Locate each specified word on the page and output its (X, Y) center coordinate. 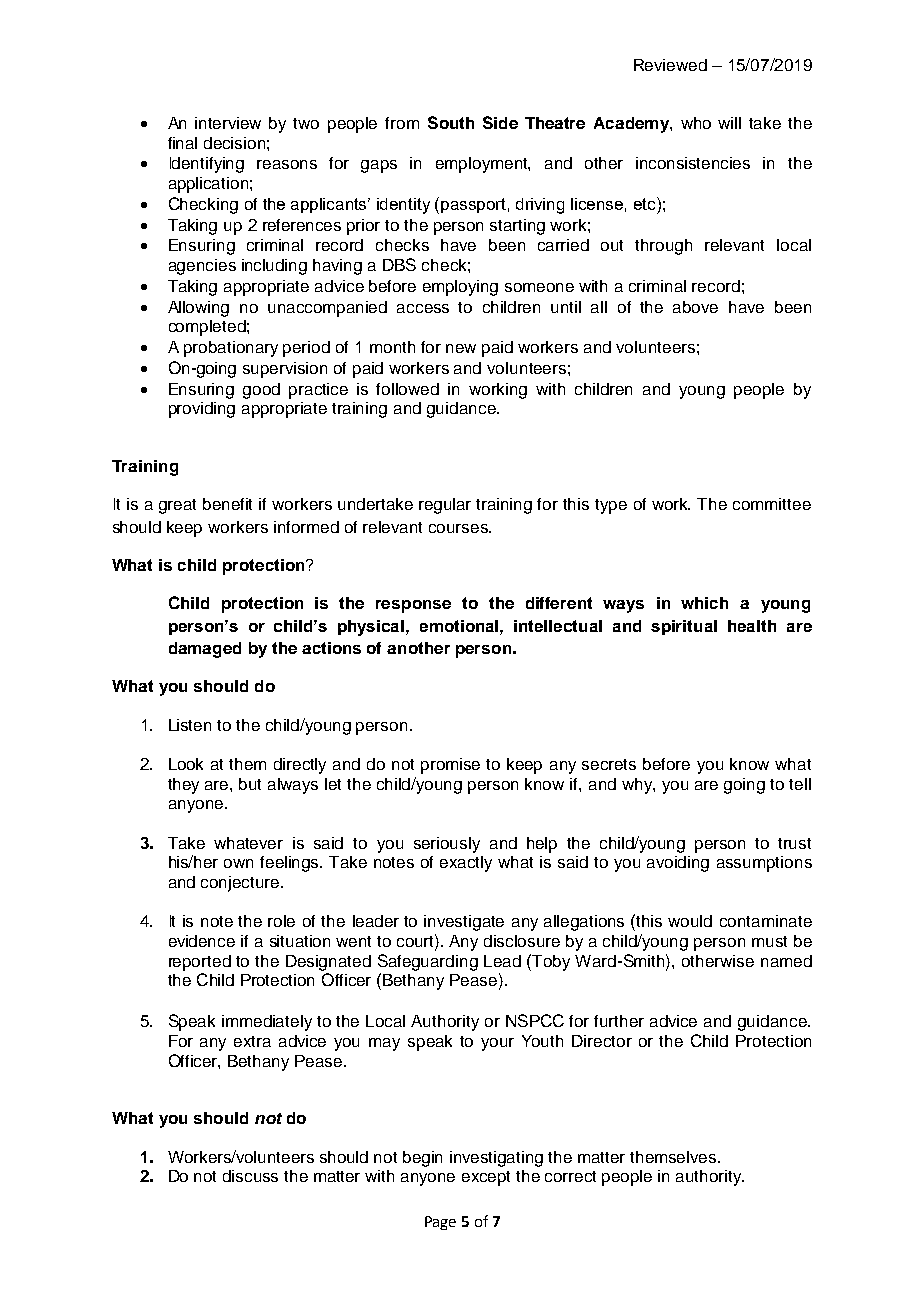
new (461, 348)
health (752, 626)
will (729, 123)
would (690, 921)
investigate (464, 923)
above (695, 307)
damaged (205, 650)
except (486, 1178)
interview (228, 123)
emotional (460, 626)
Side (500, 122)
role (281, 921)
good (261, 391)
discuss (250, 1176)
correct (570, 1176)
